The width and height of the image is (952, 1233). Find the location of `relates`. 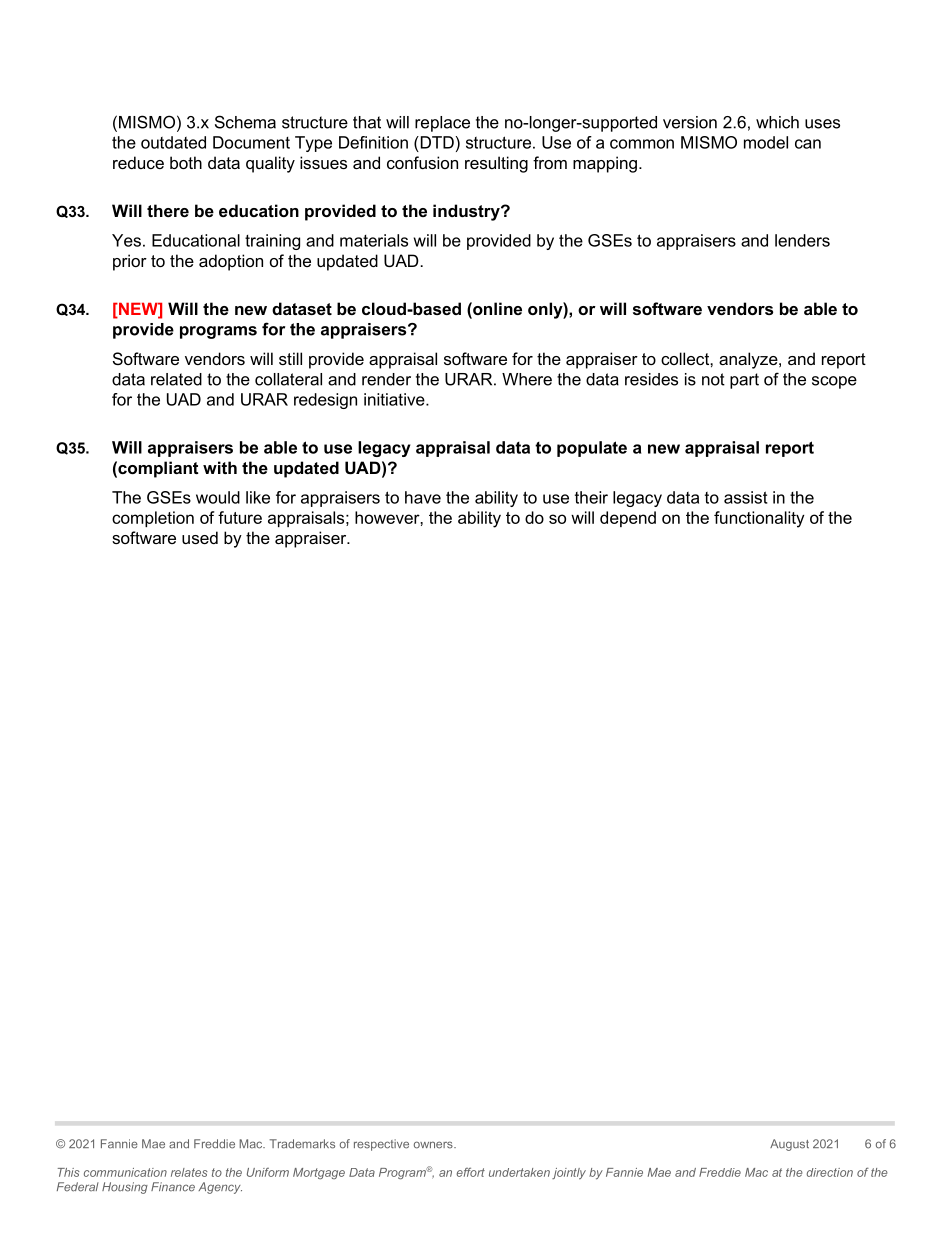

relates is located at coordinates (189, 1172).
